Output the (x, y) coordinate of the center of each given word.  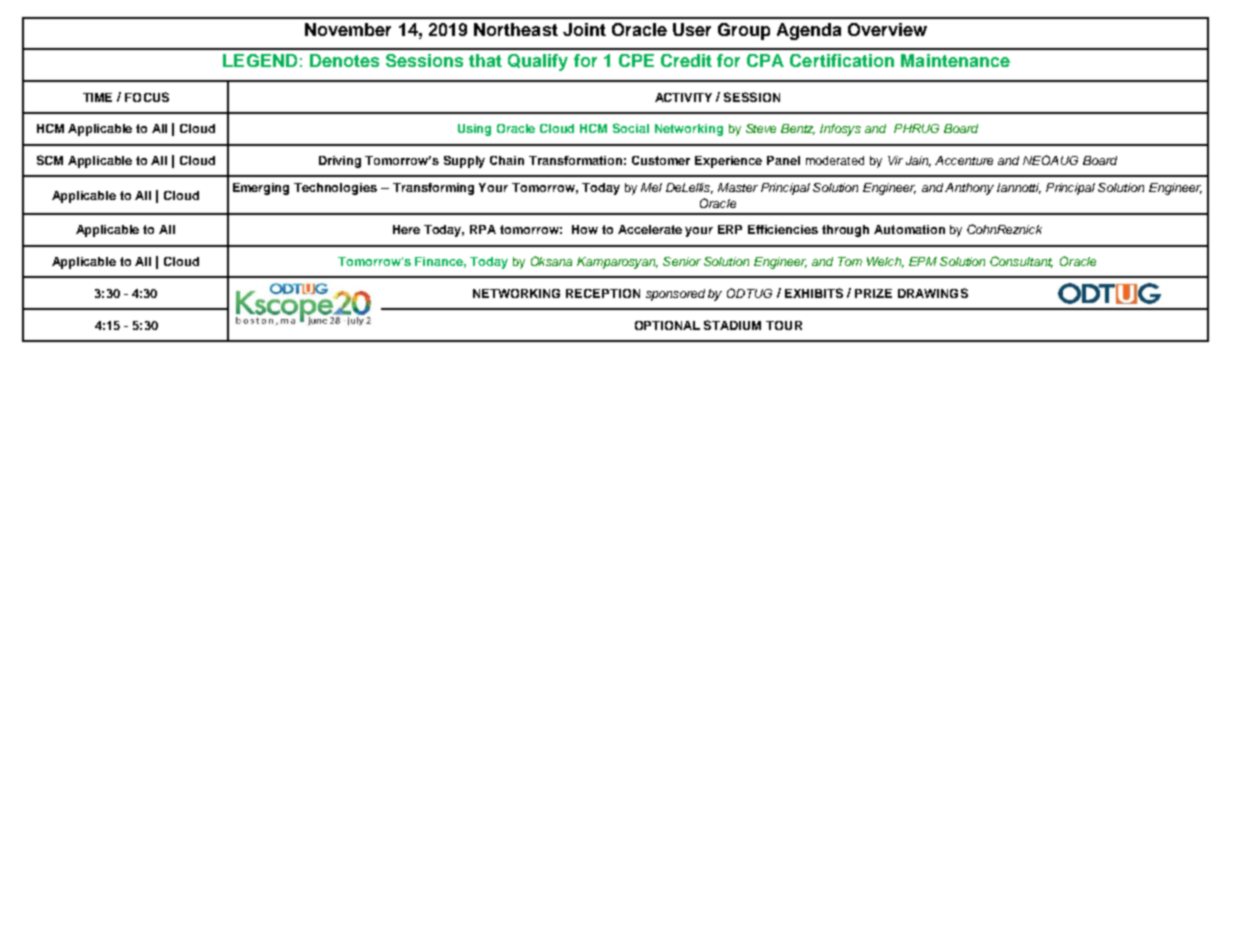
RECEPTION (603, 293)
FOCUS (147, 97)
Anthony (969, 189)
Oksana (551, 261)
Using (474, 130)
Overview (887, 29)
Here (406, 229)
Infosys (840, 130)
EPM (923, 261)
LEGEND (260, 60)
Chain (507, 160)
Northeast (516, 29)
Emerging (261, 189)
